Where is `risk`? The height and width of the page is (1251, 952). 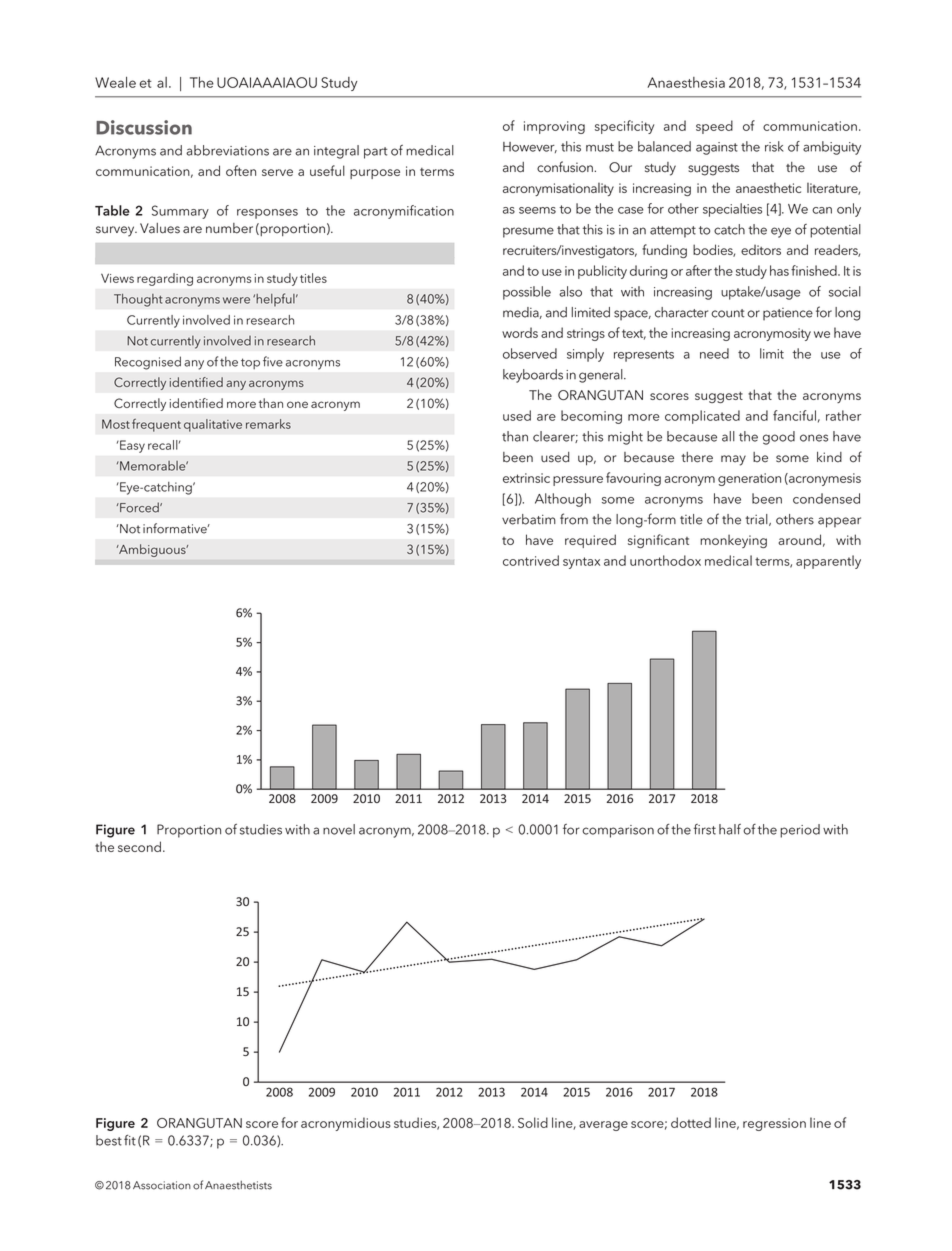
risk is located at coordinates (774, 146).
